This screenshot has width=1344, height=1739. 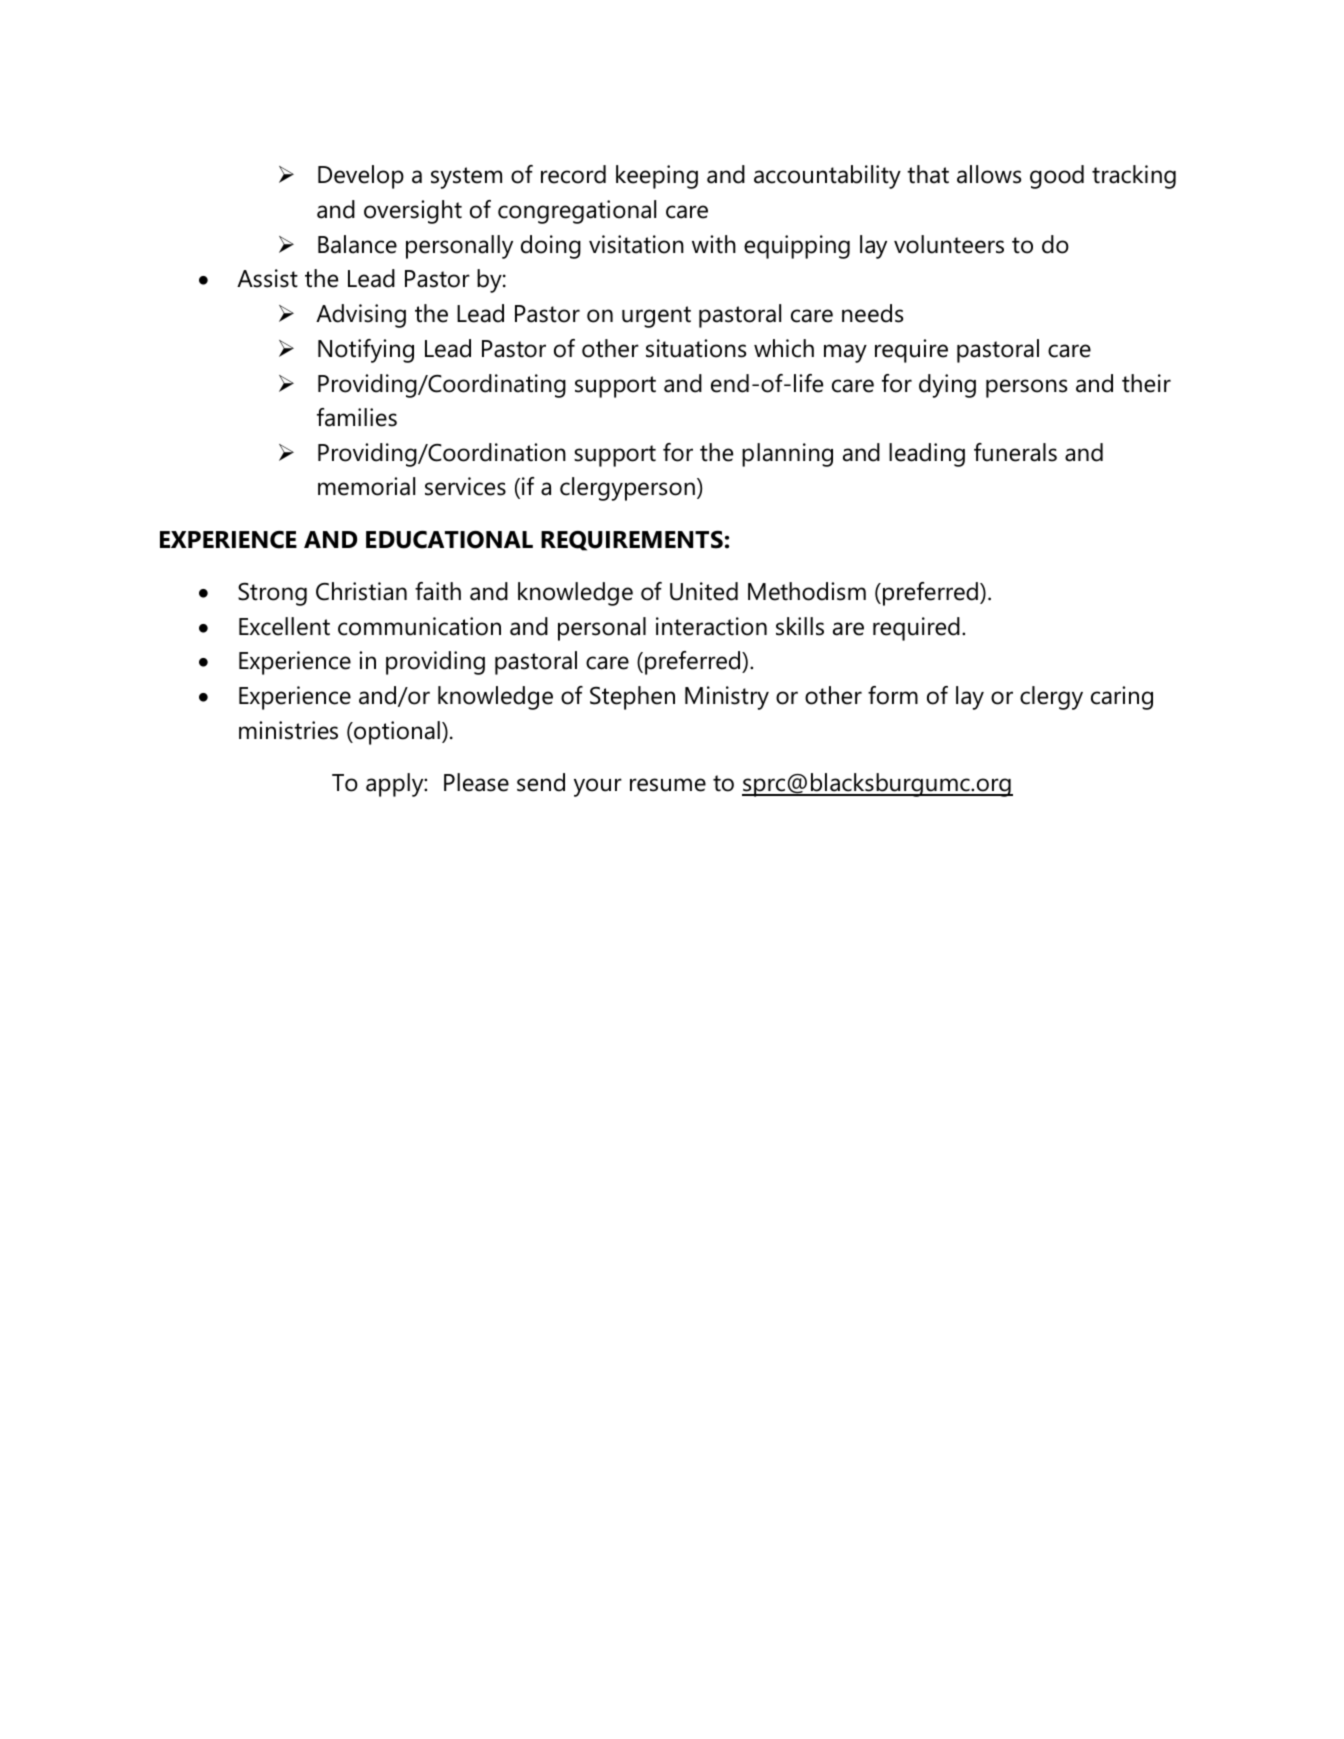 What do you see at coordinates (668, 785) in the screenshot?
I see `resume` at bounding box center [668, 785].
